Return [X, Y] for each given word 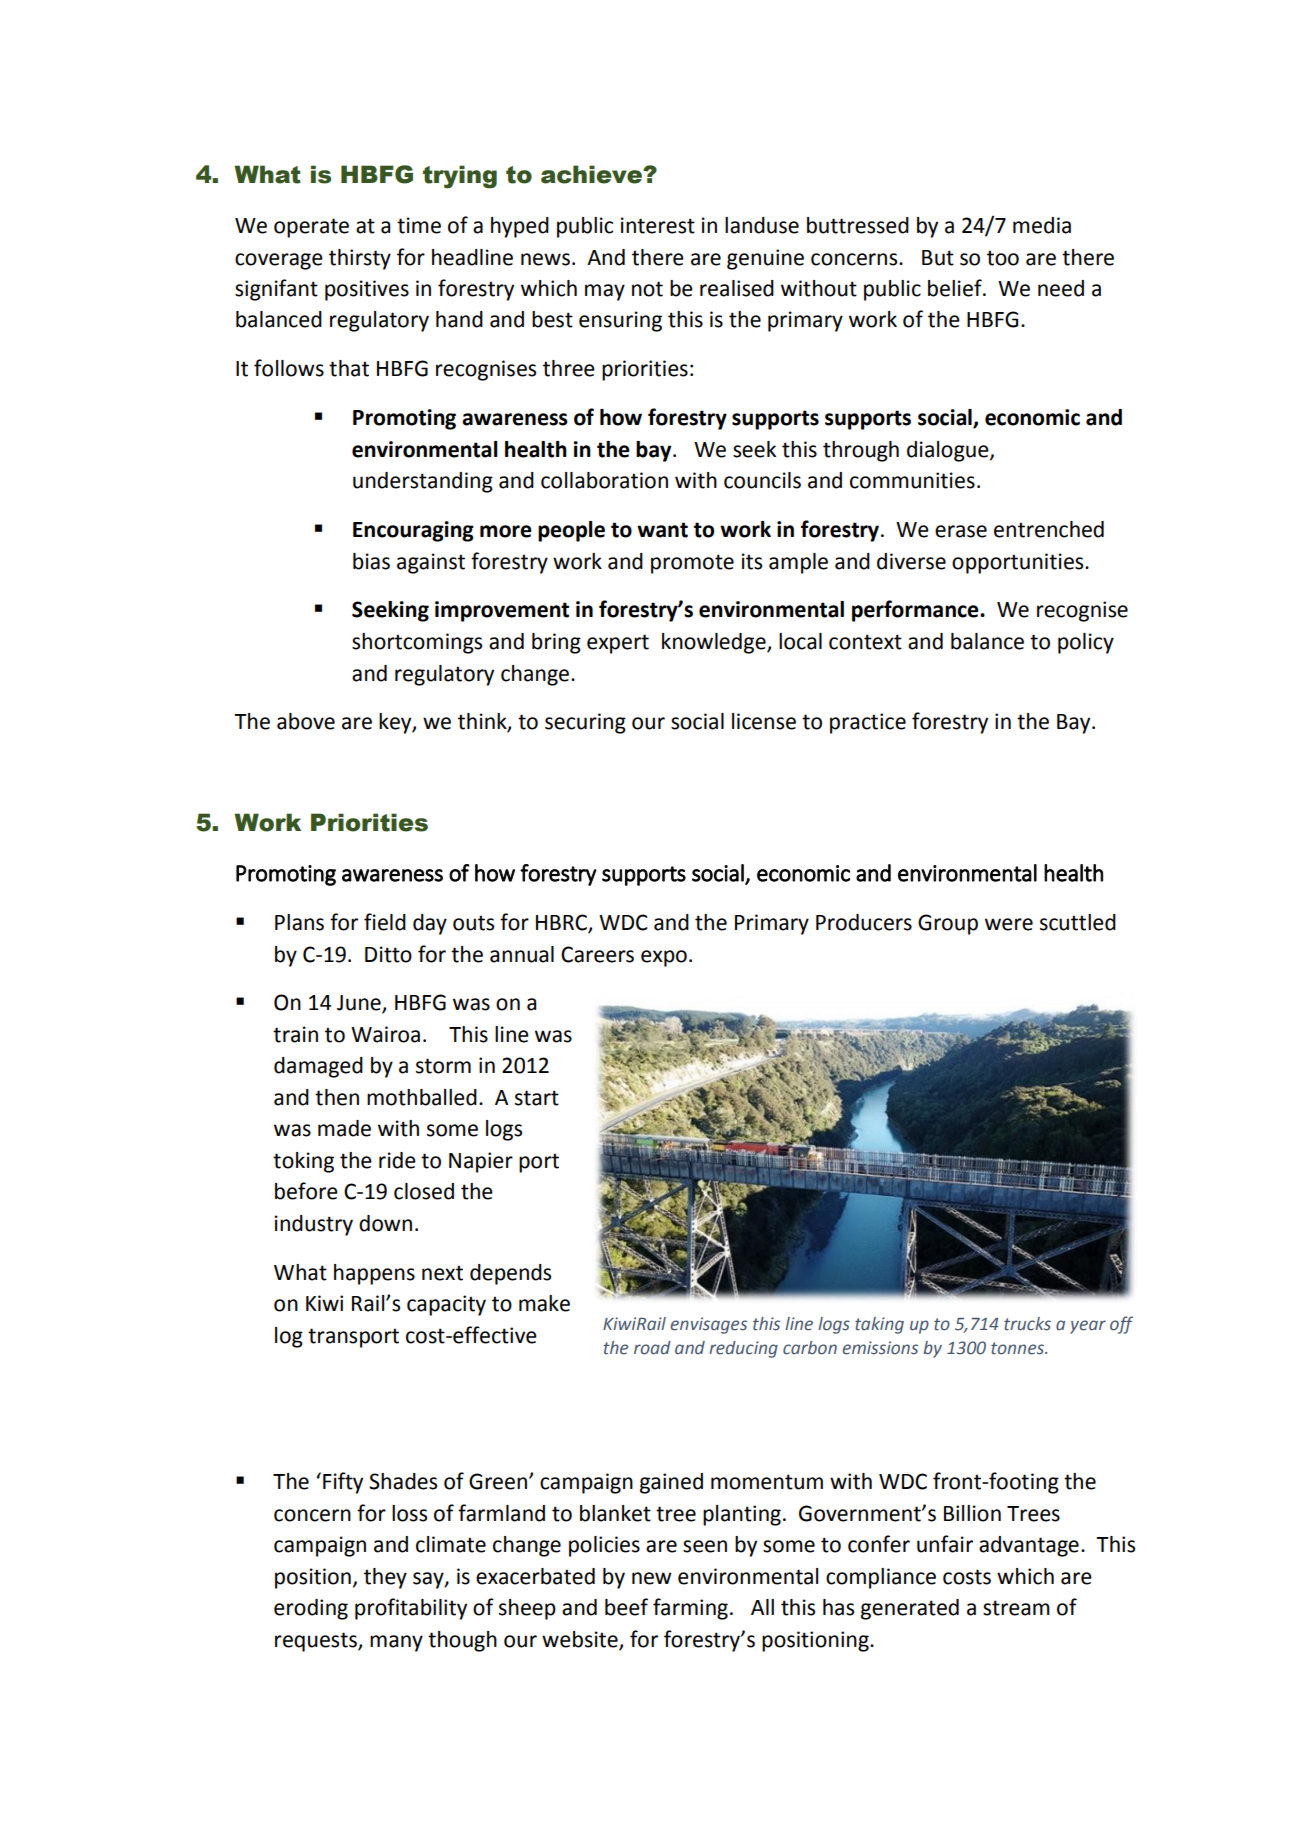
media [1042, 225]
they [385, 1578]
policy [1086, 643]
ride [397, 1160]
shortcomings [417, 643]
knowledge [715, 643]
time [419, 225]
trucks [1027, 1324]
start [537, 1098]
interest [658, 225]
